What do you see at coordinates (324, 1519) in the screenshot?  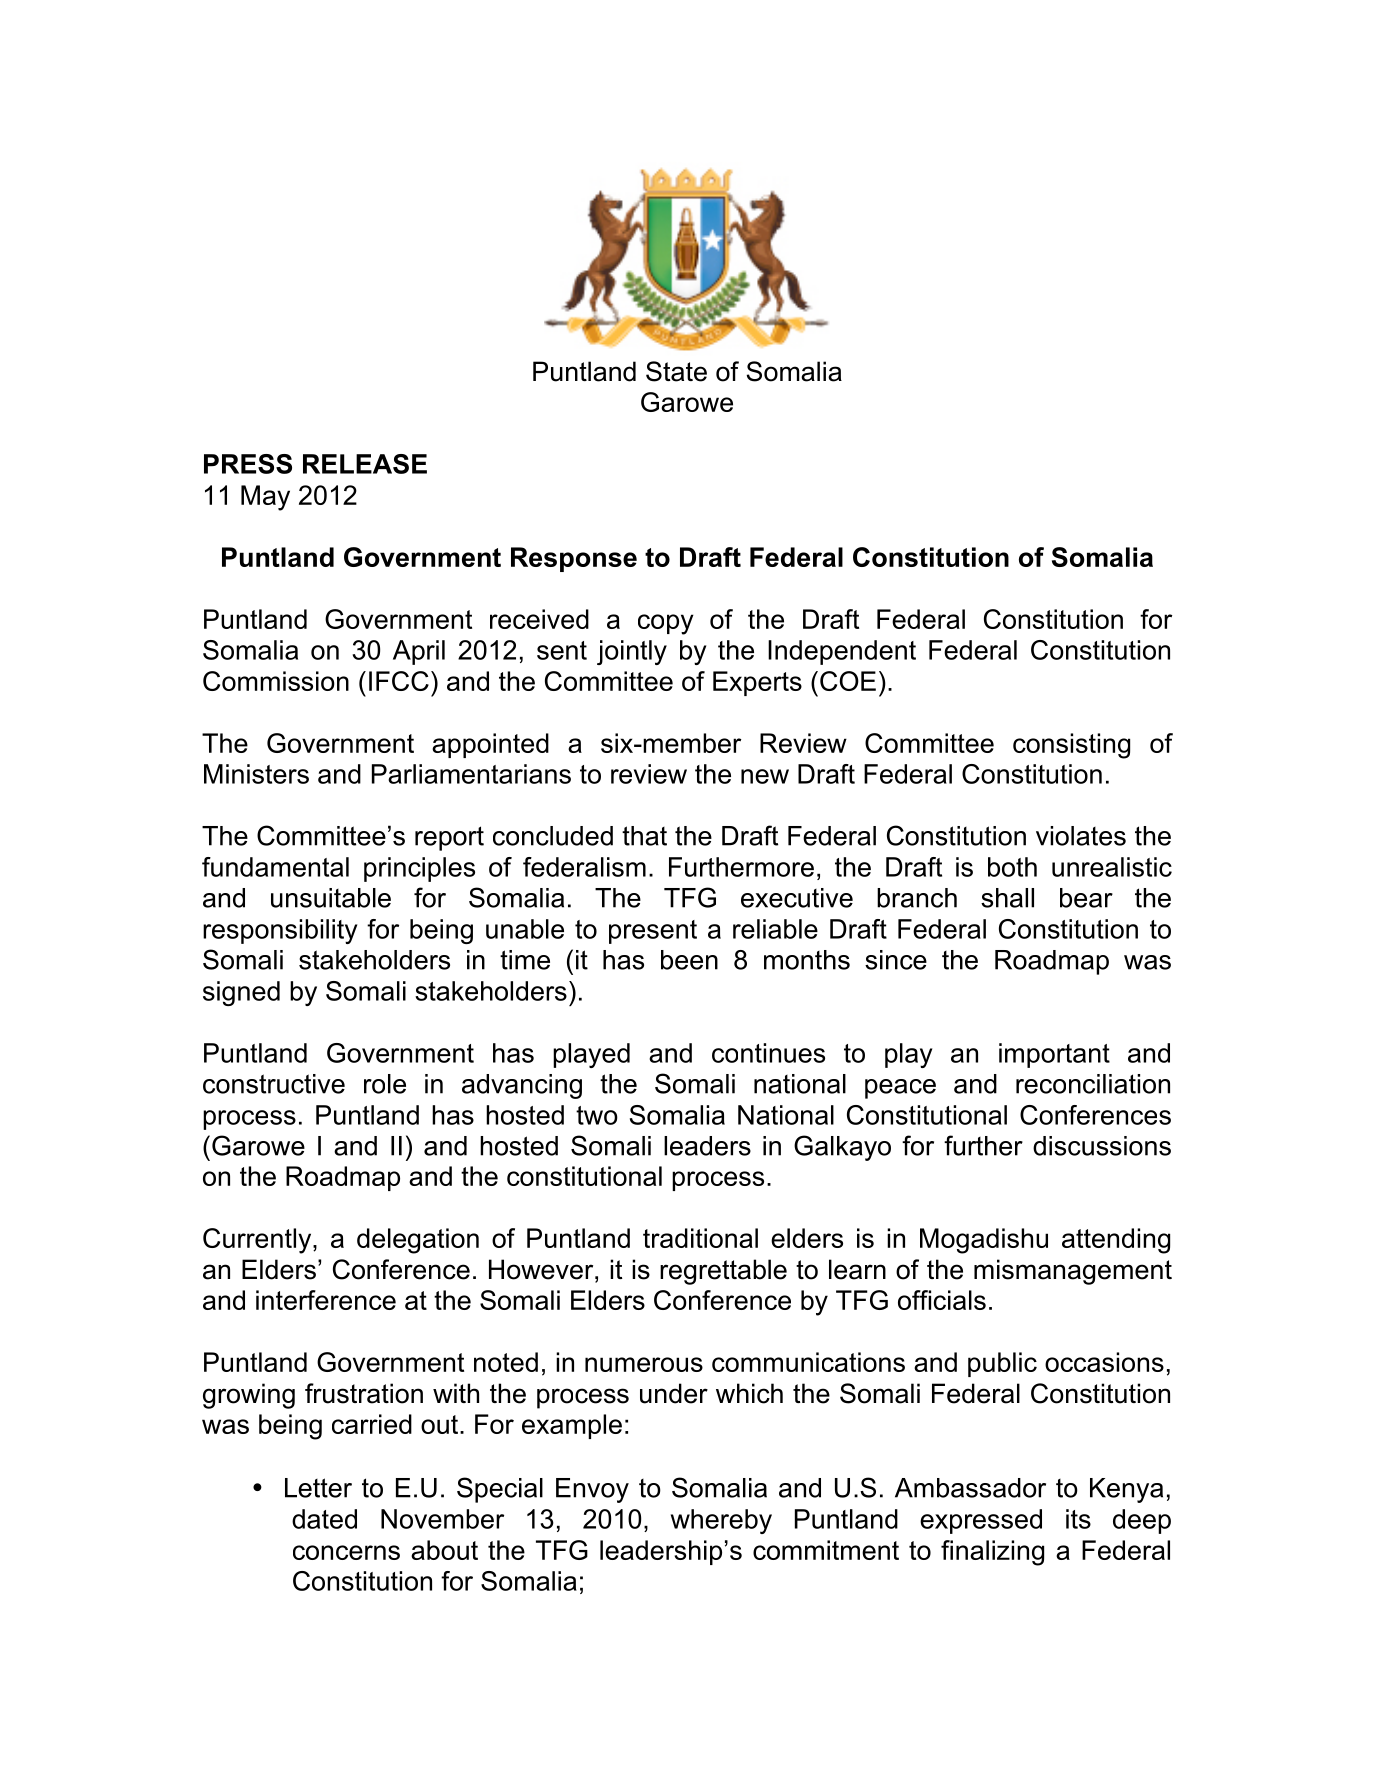 I see `dated` at bounding box center [324, 1519].
